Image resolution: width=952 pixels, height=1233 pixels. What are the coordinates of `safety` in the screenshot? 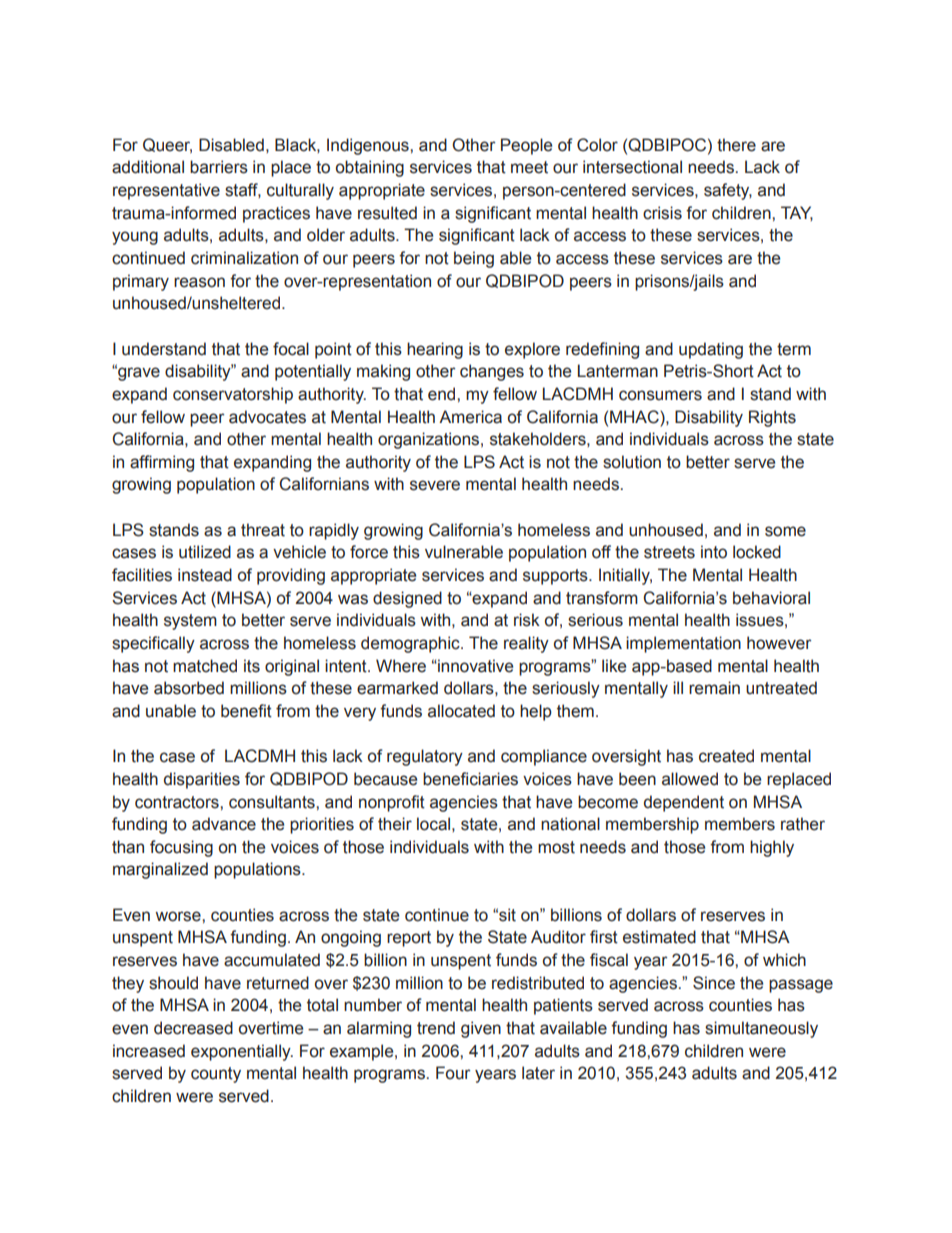 It's located at (728, 191).
